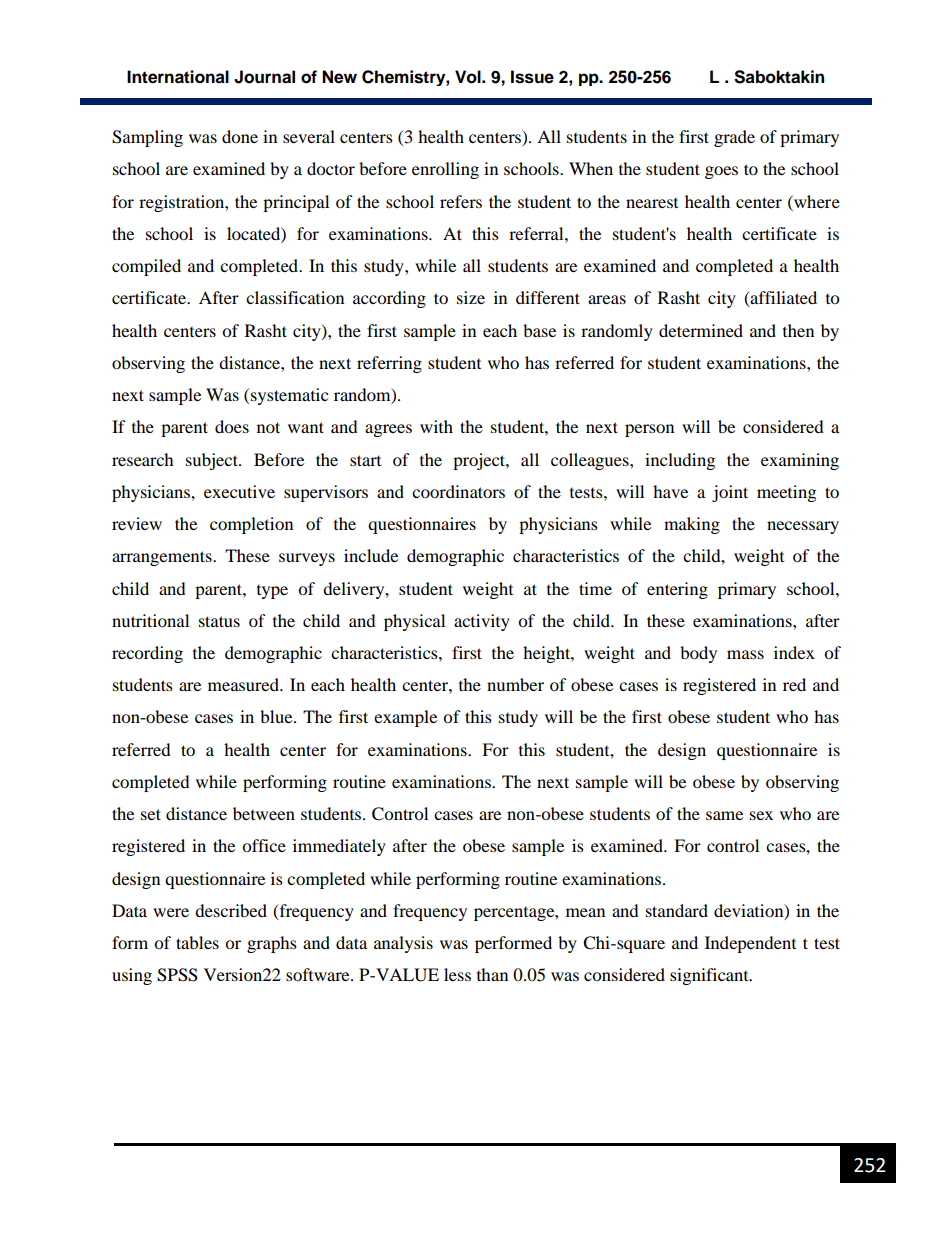 The height and width of the image is (1233, 952). I want to click on completion, so click(251, 525).
